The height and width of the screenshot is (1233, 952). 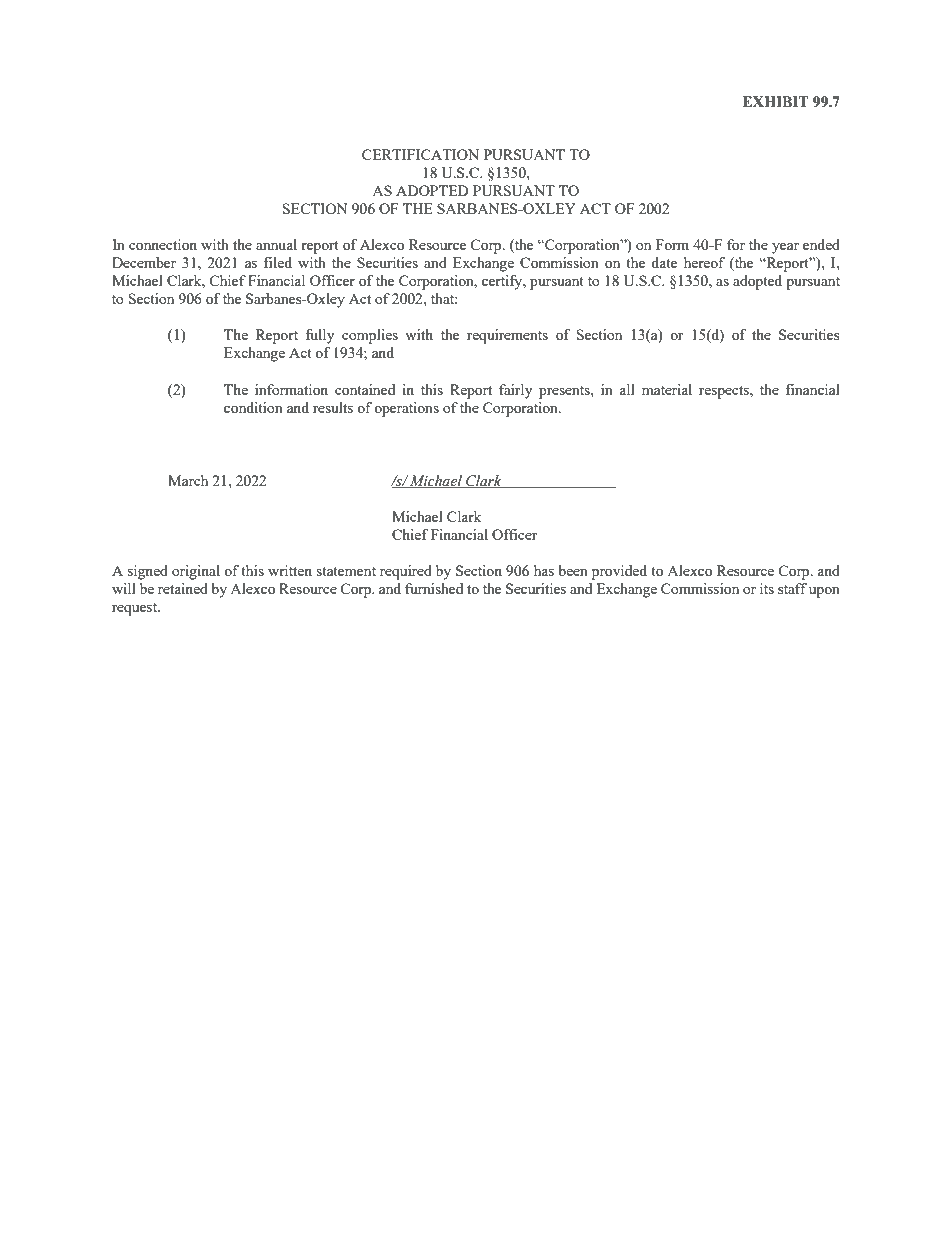 What do you see at coordinates (704, 262) in the screenshot?
I see `hereof` at bounding box center [704, 262].
